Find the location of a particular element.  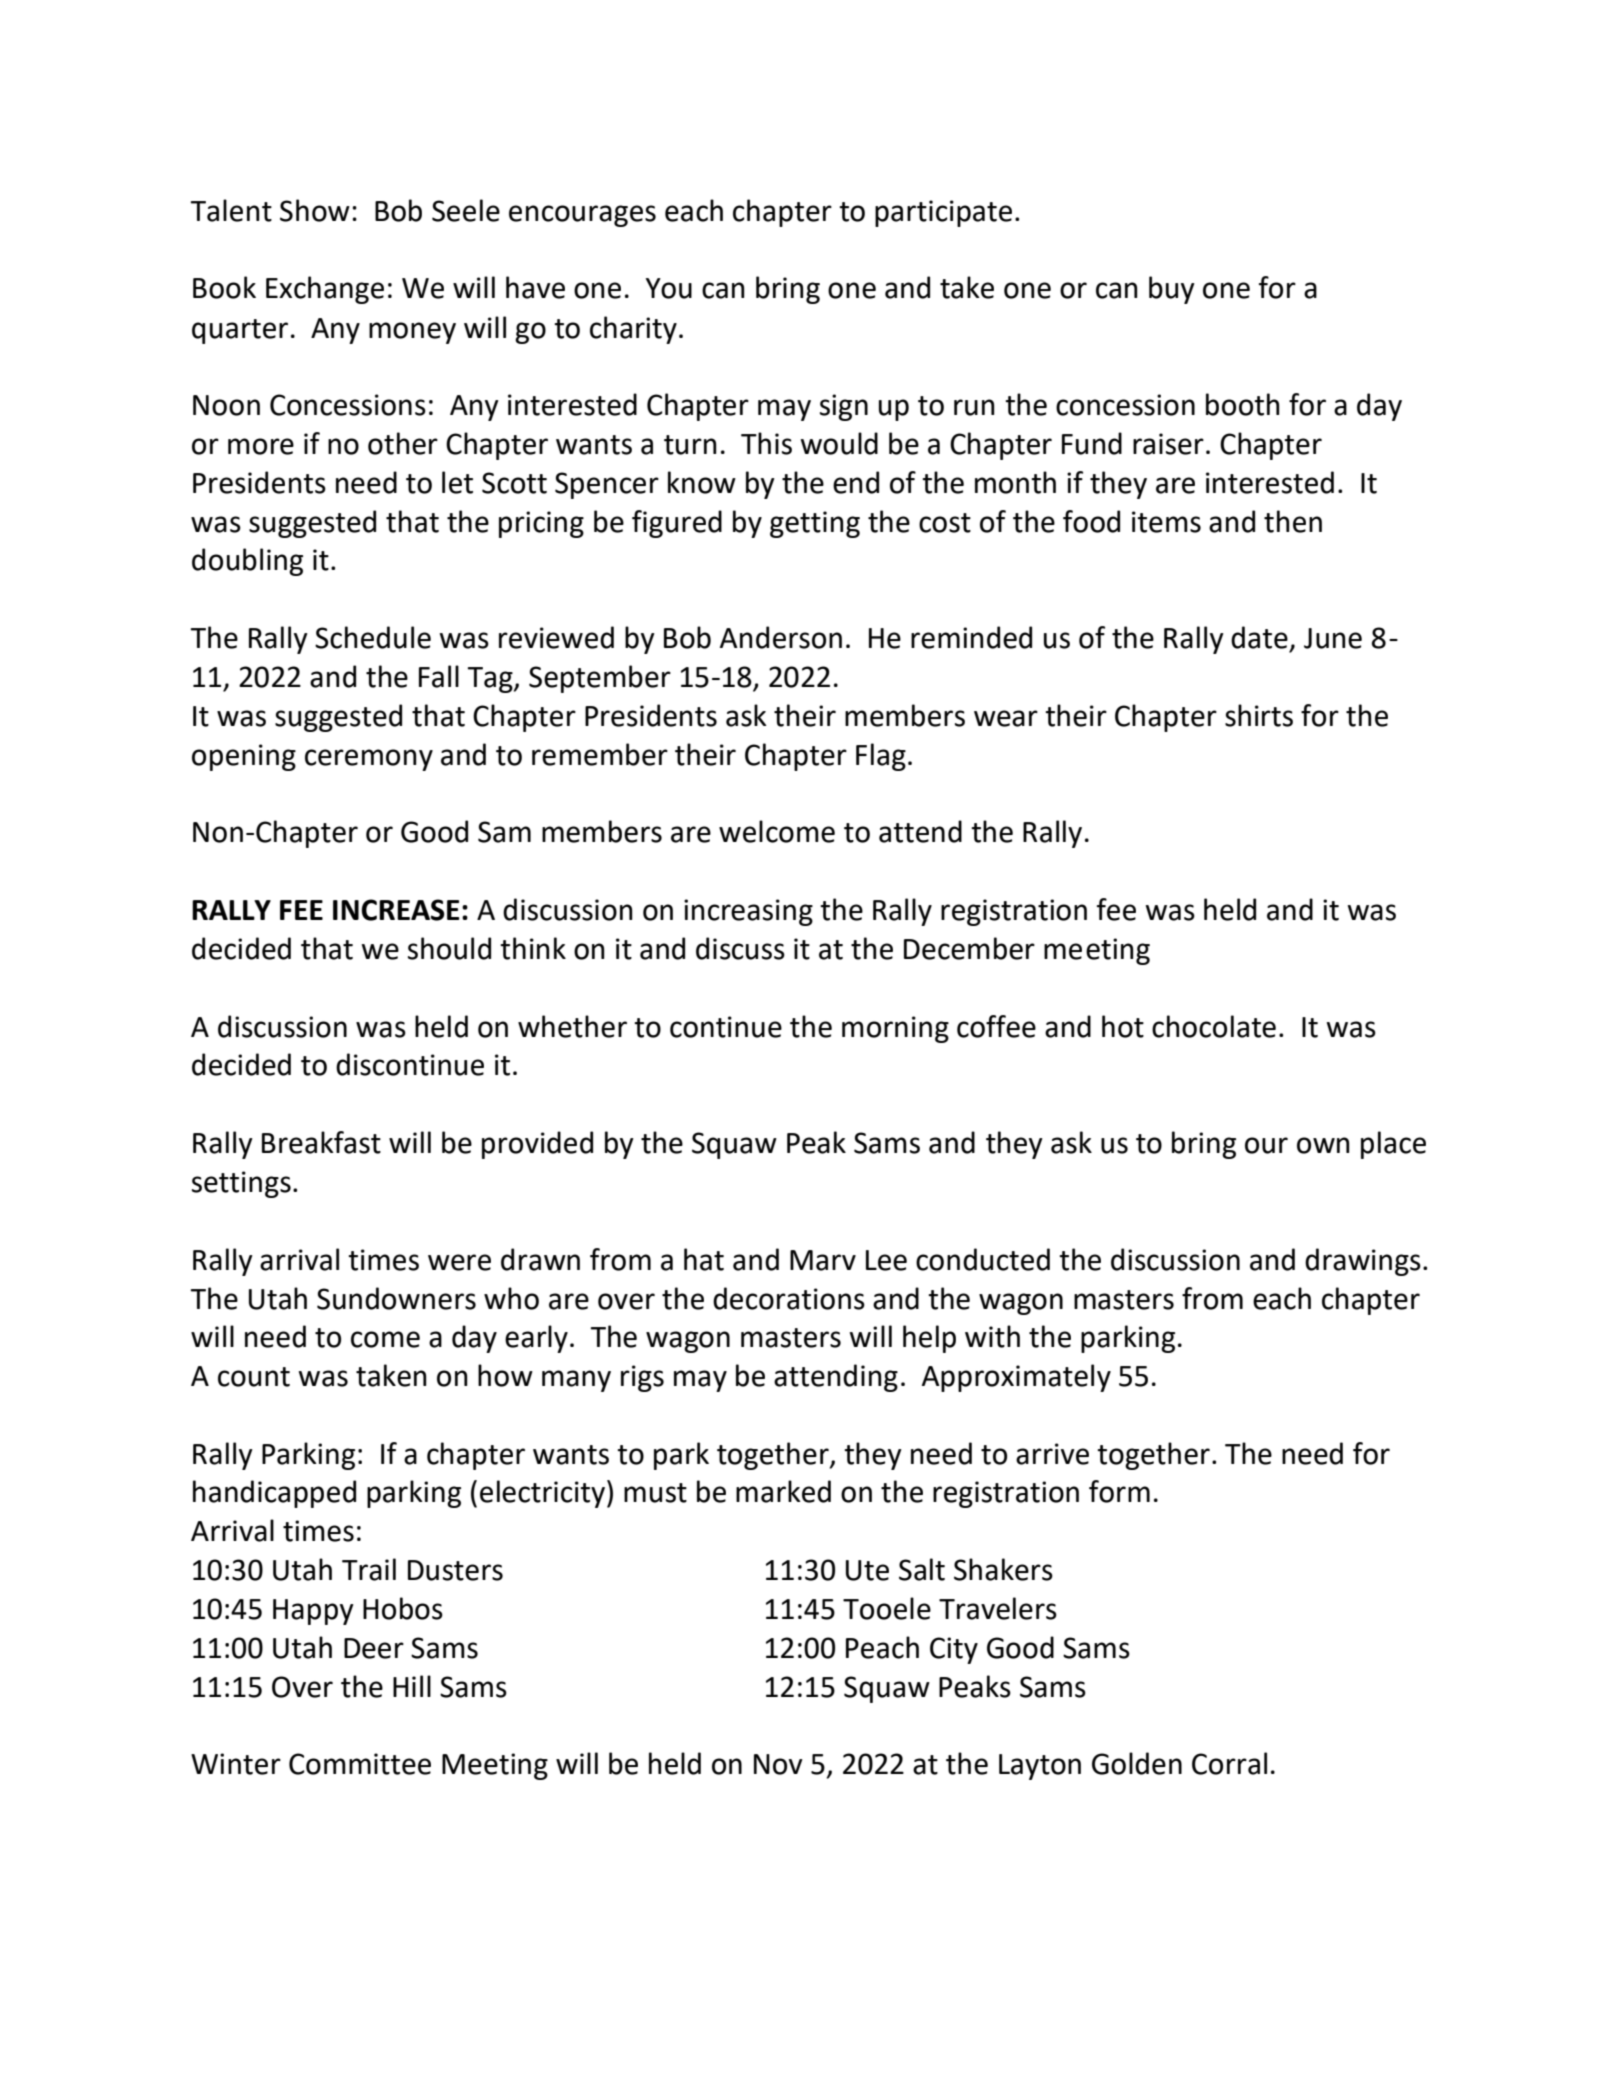

count is located at coordinates (254, 1377).
